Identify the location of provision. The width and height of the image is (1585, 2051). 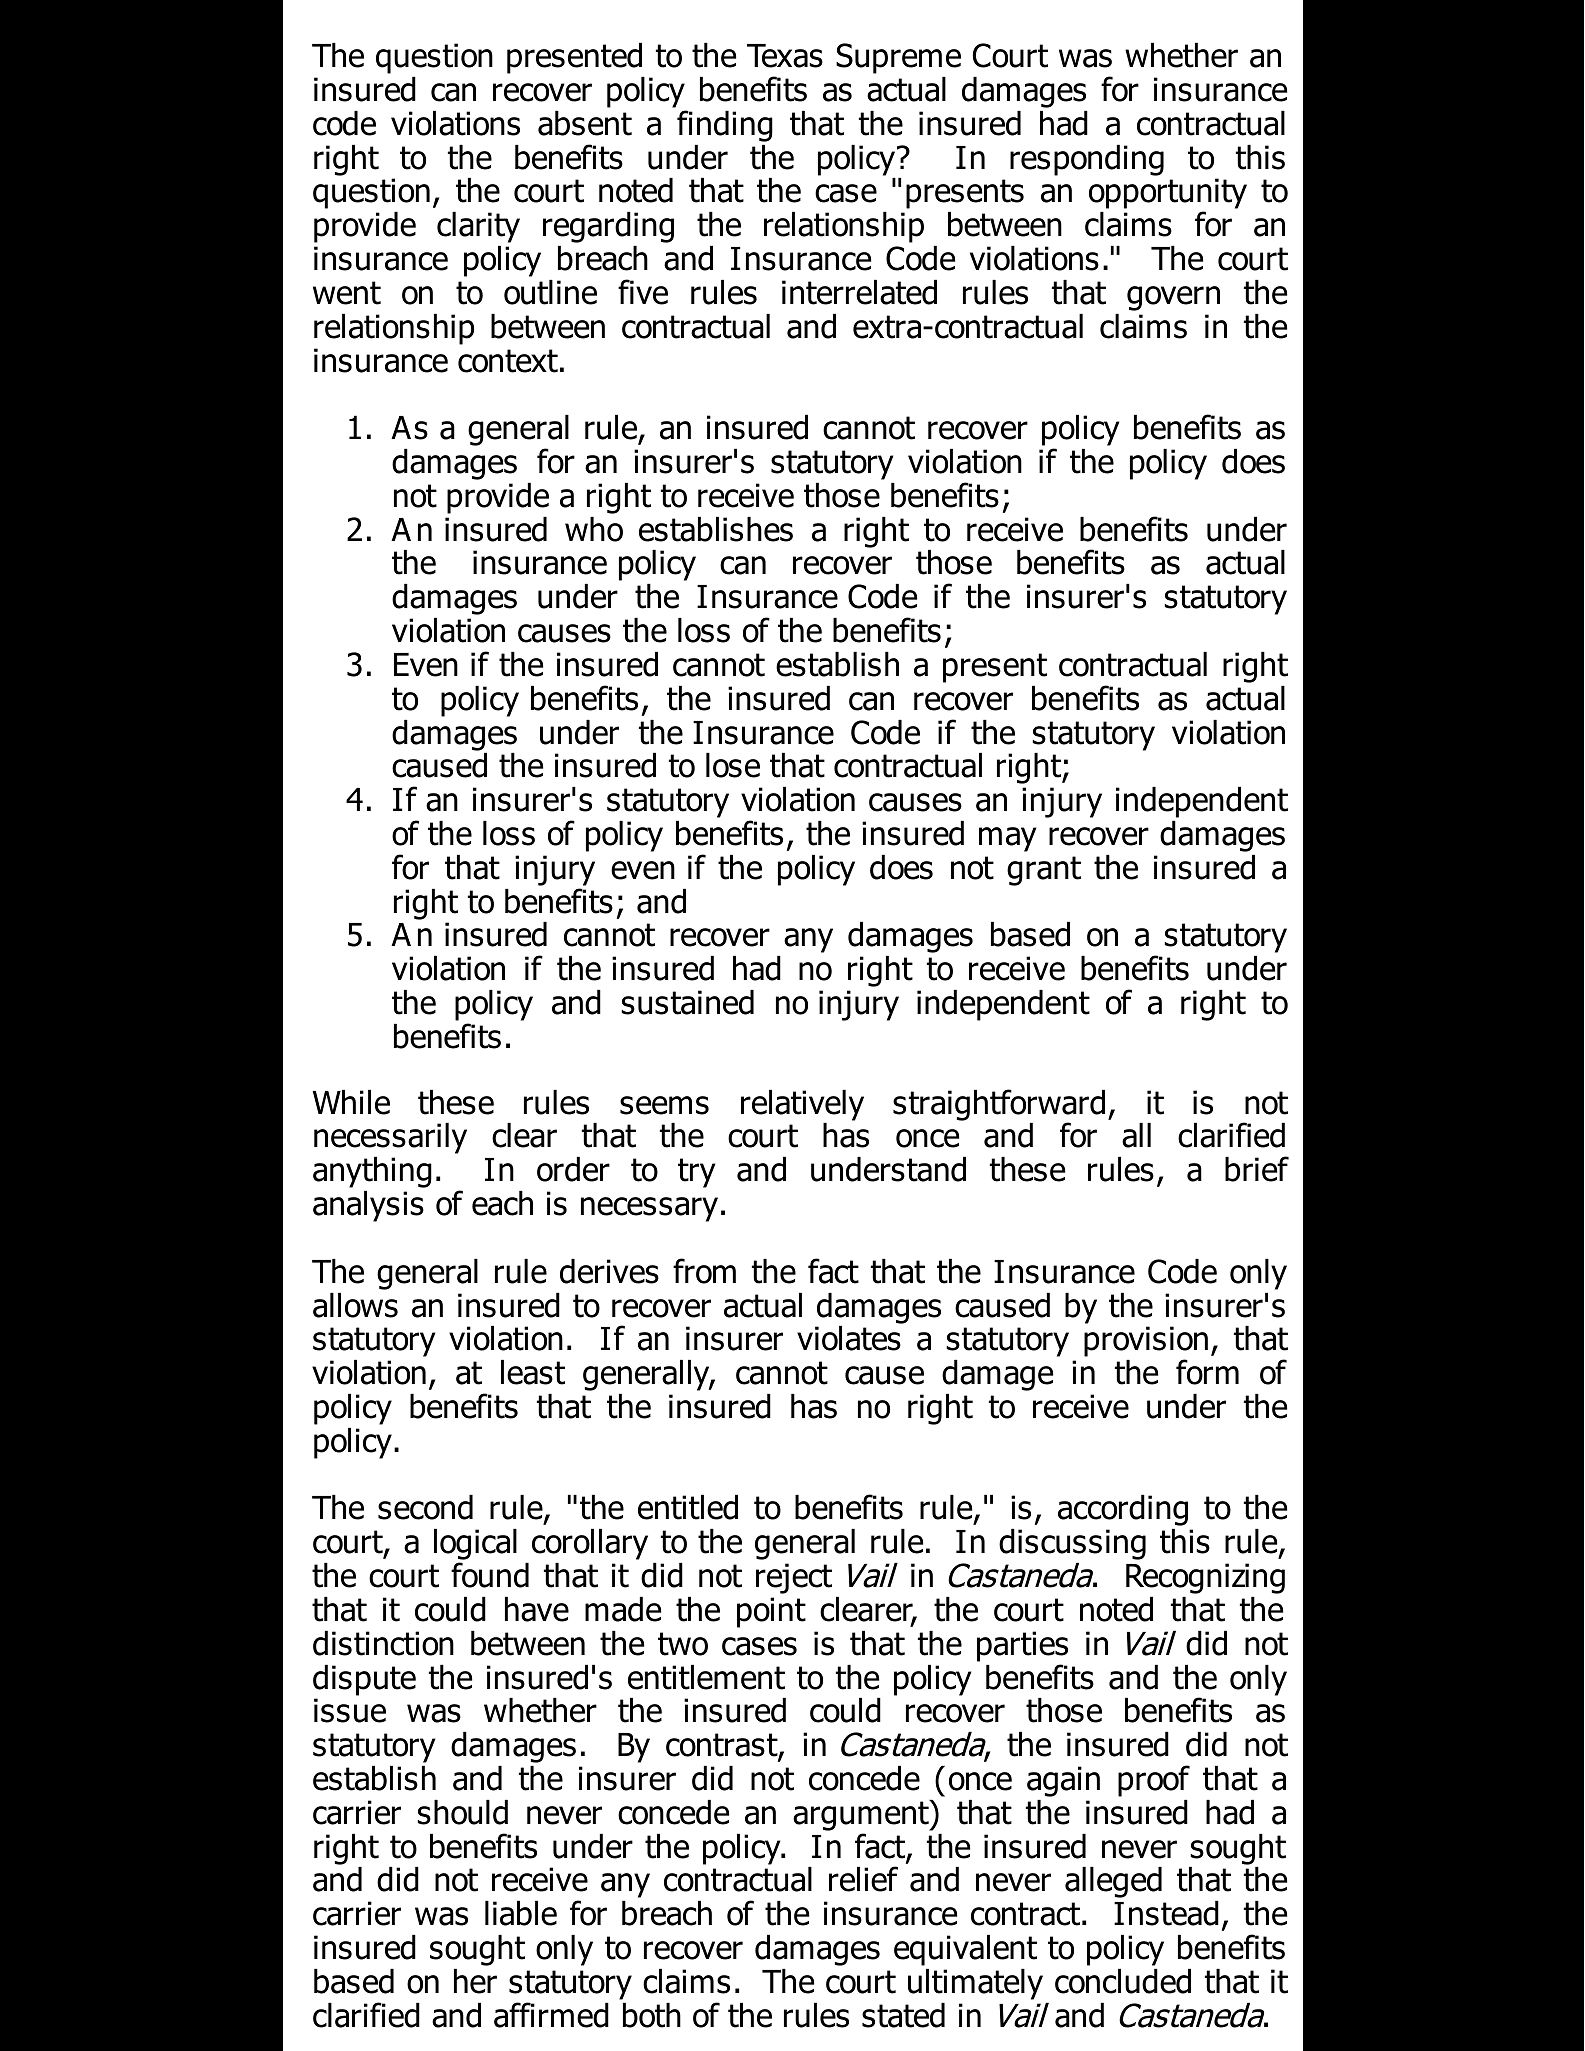
(1146, 1343).
